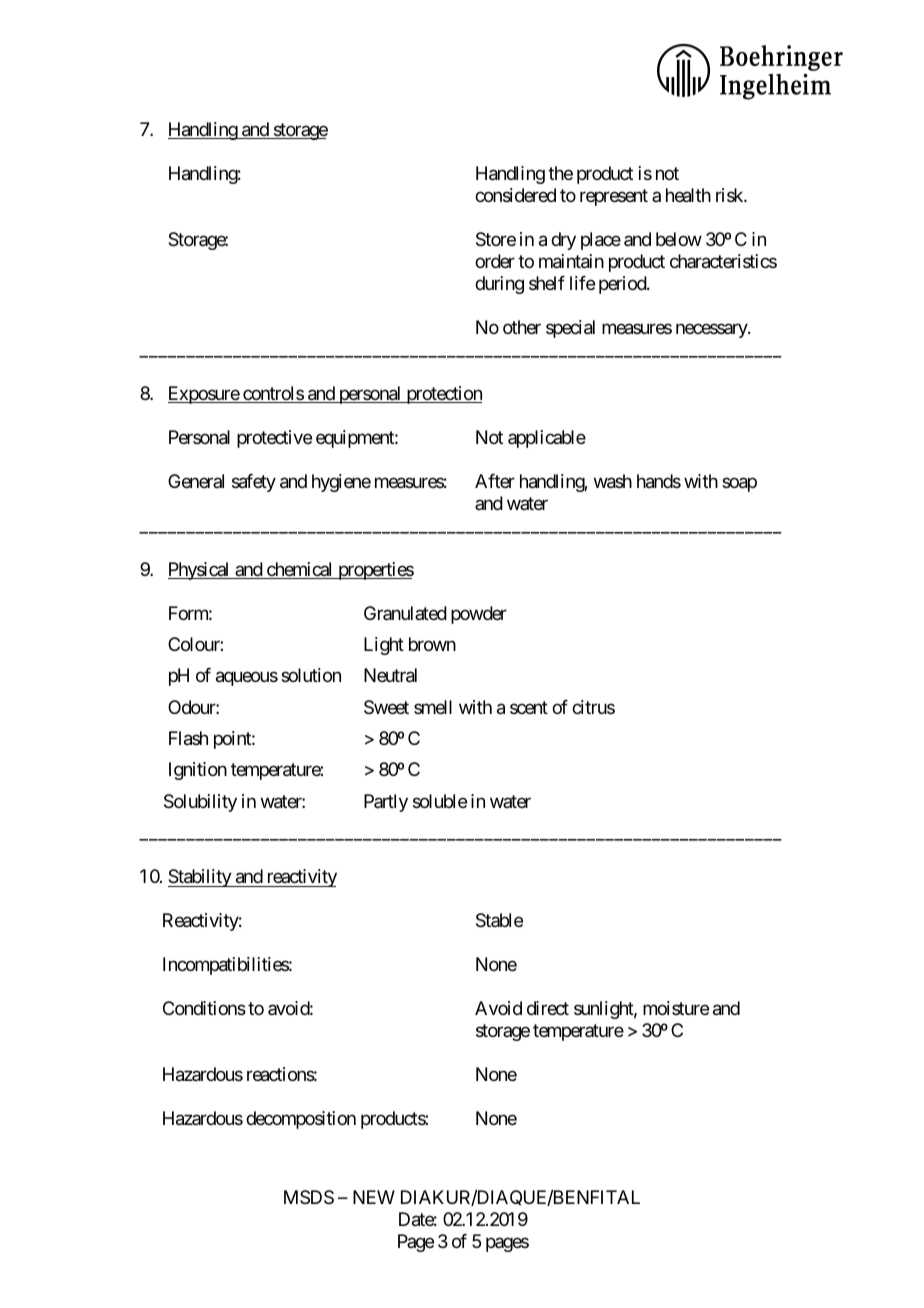 The width and height of the screenshot is (924, 1308). Describe the element at coordinates (495, 261) in the screenshot. I see `order` at that location.
